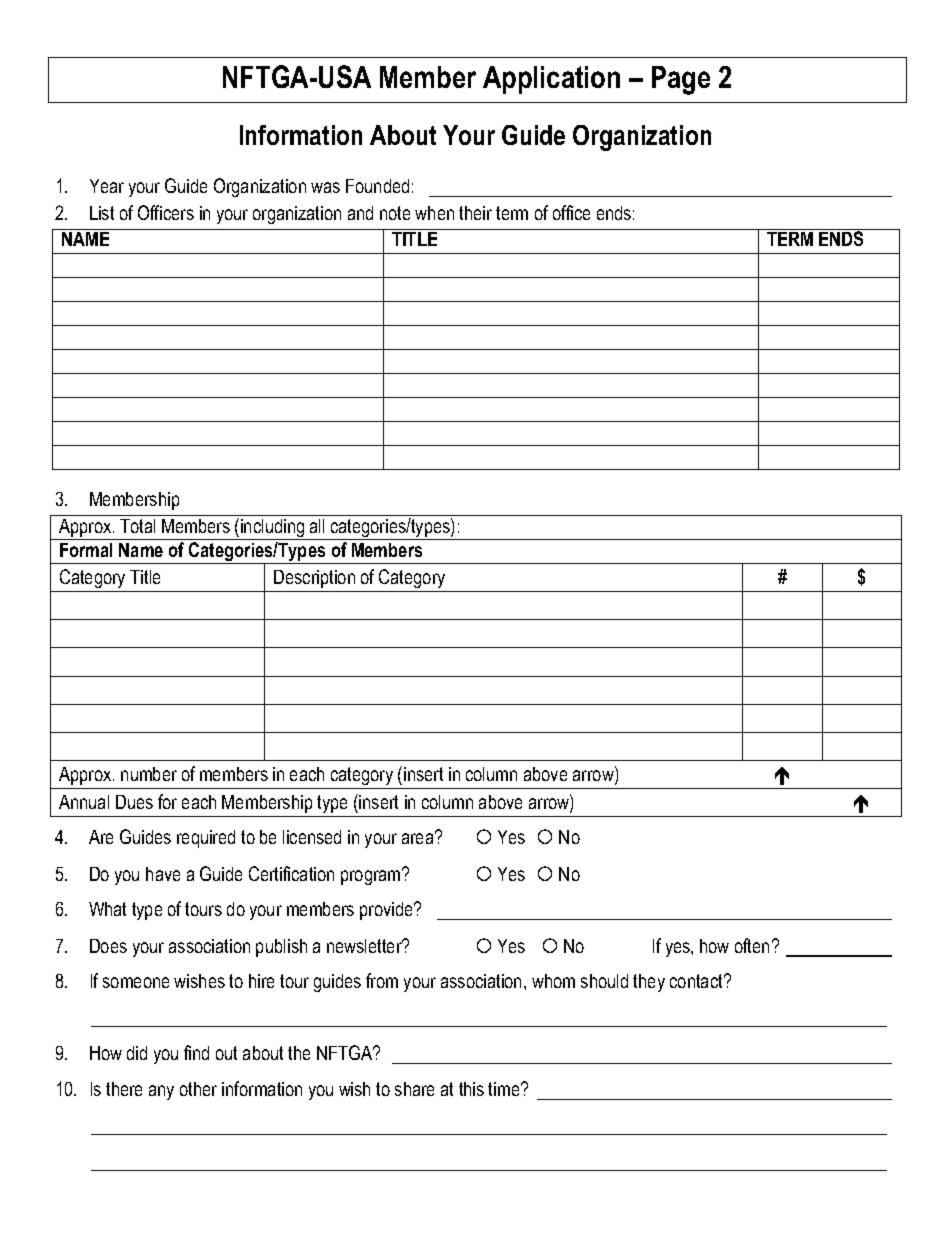 Image resolution: width=952 pixels, height=1233 pixels. What do you see at coordinates (752, 945) in the screenshot?
I see `often` at bounding box center [752, 945].
